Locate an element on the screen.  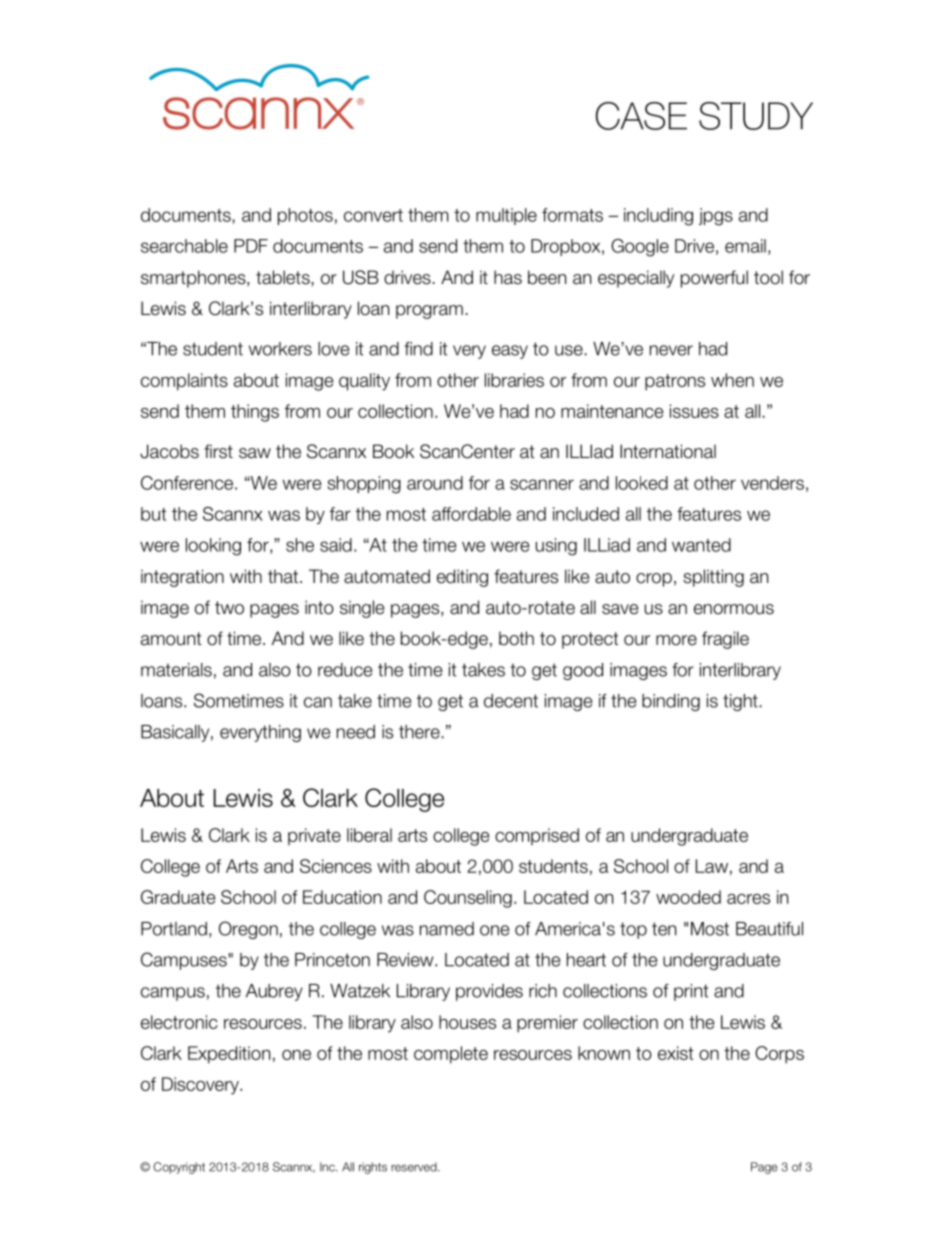
libraries is located at coordinates (514, 380).
